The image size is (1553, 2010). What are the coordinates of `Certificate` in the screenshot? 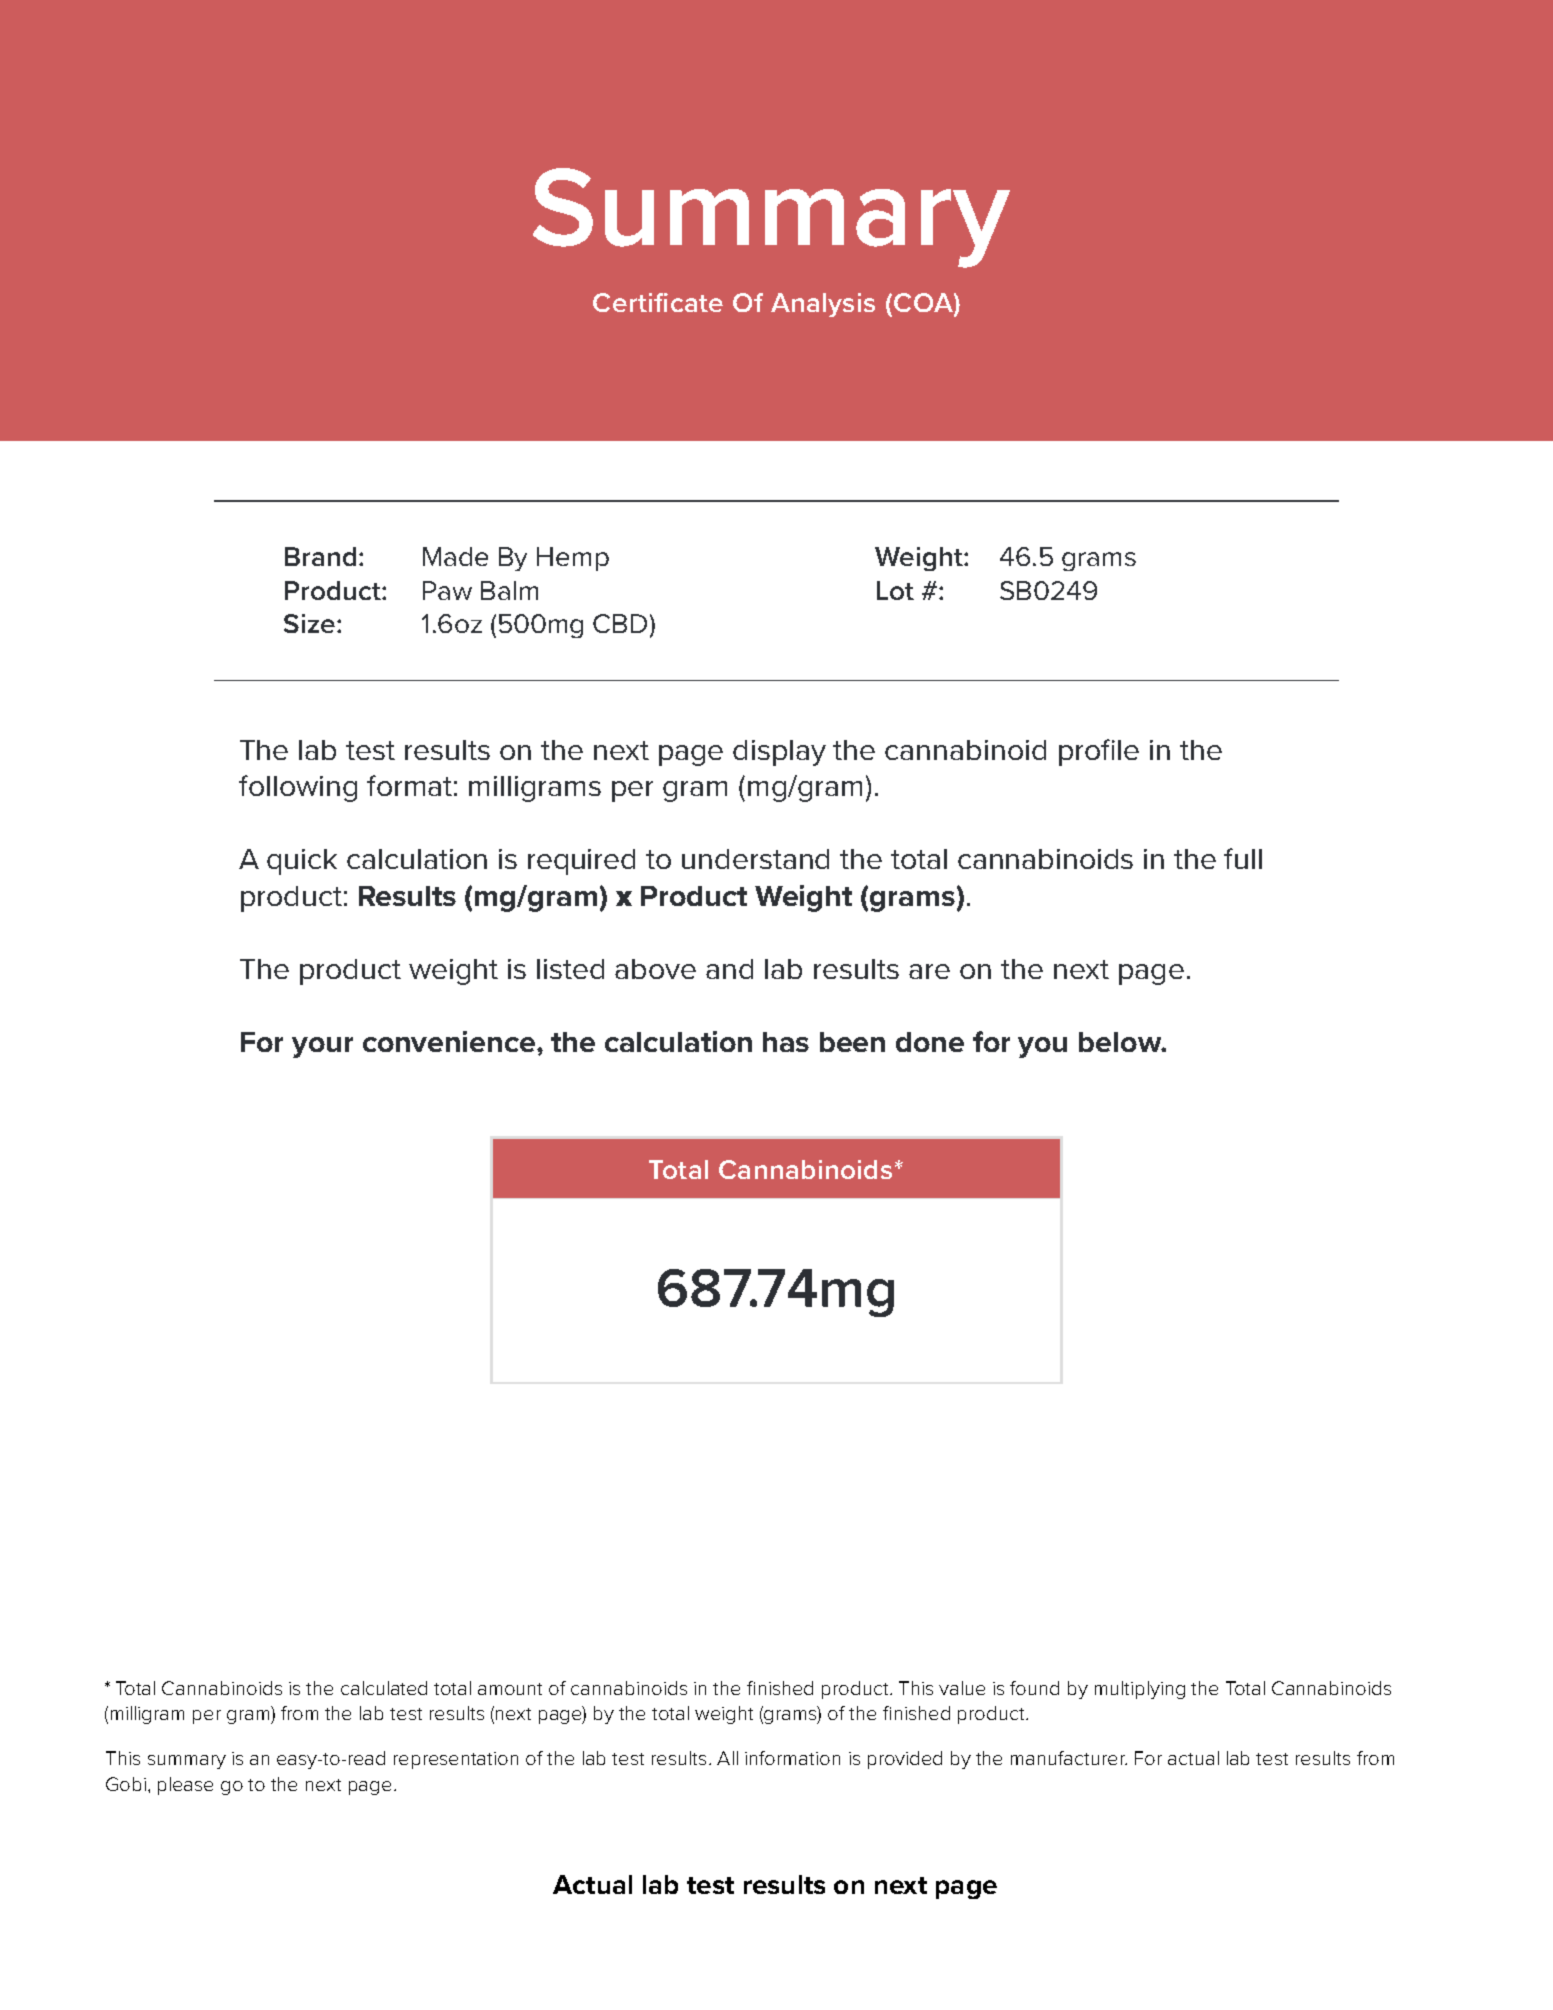 It's located at (658, 302).
